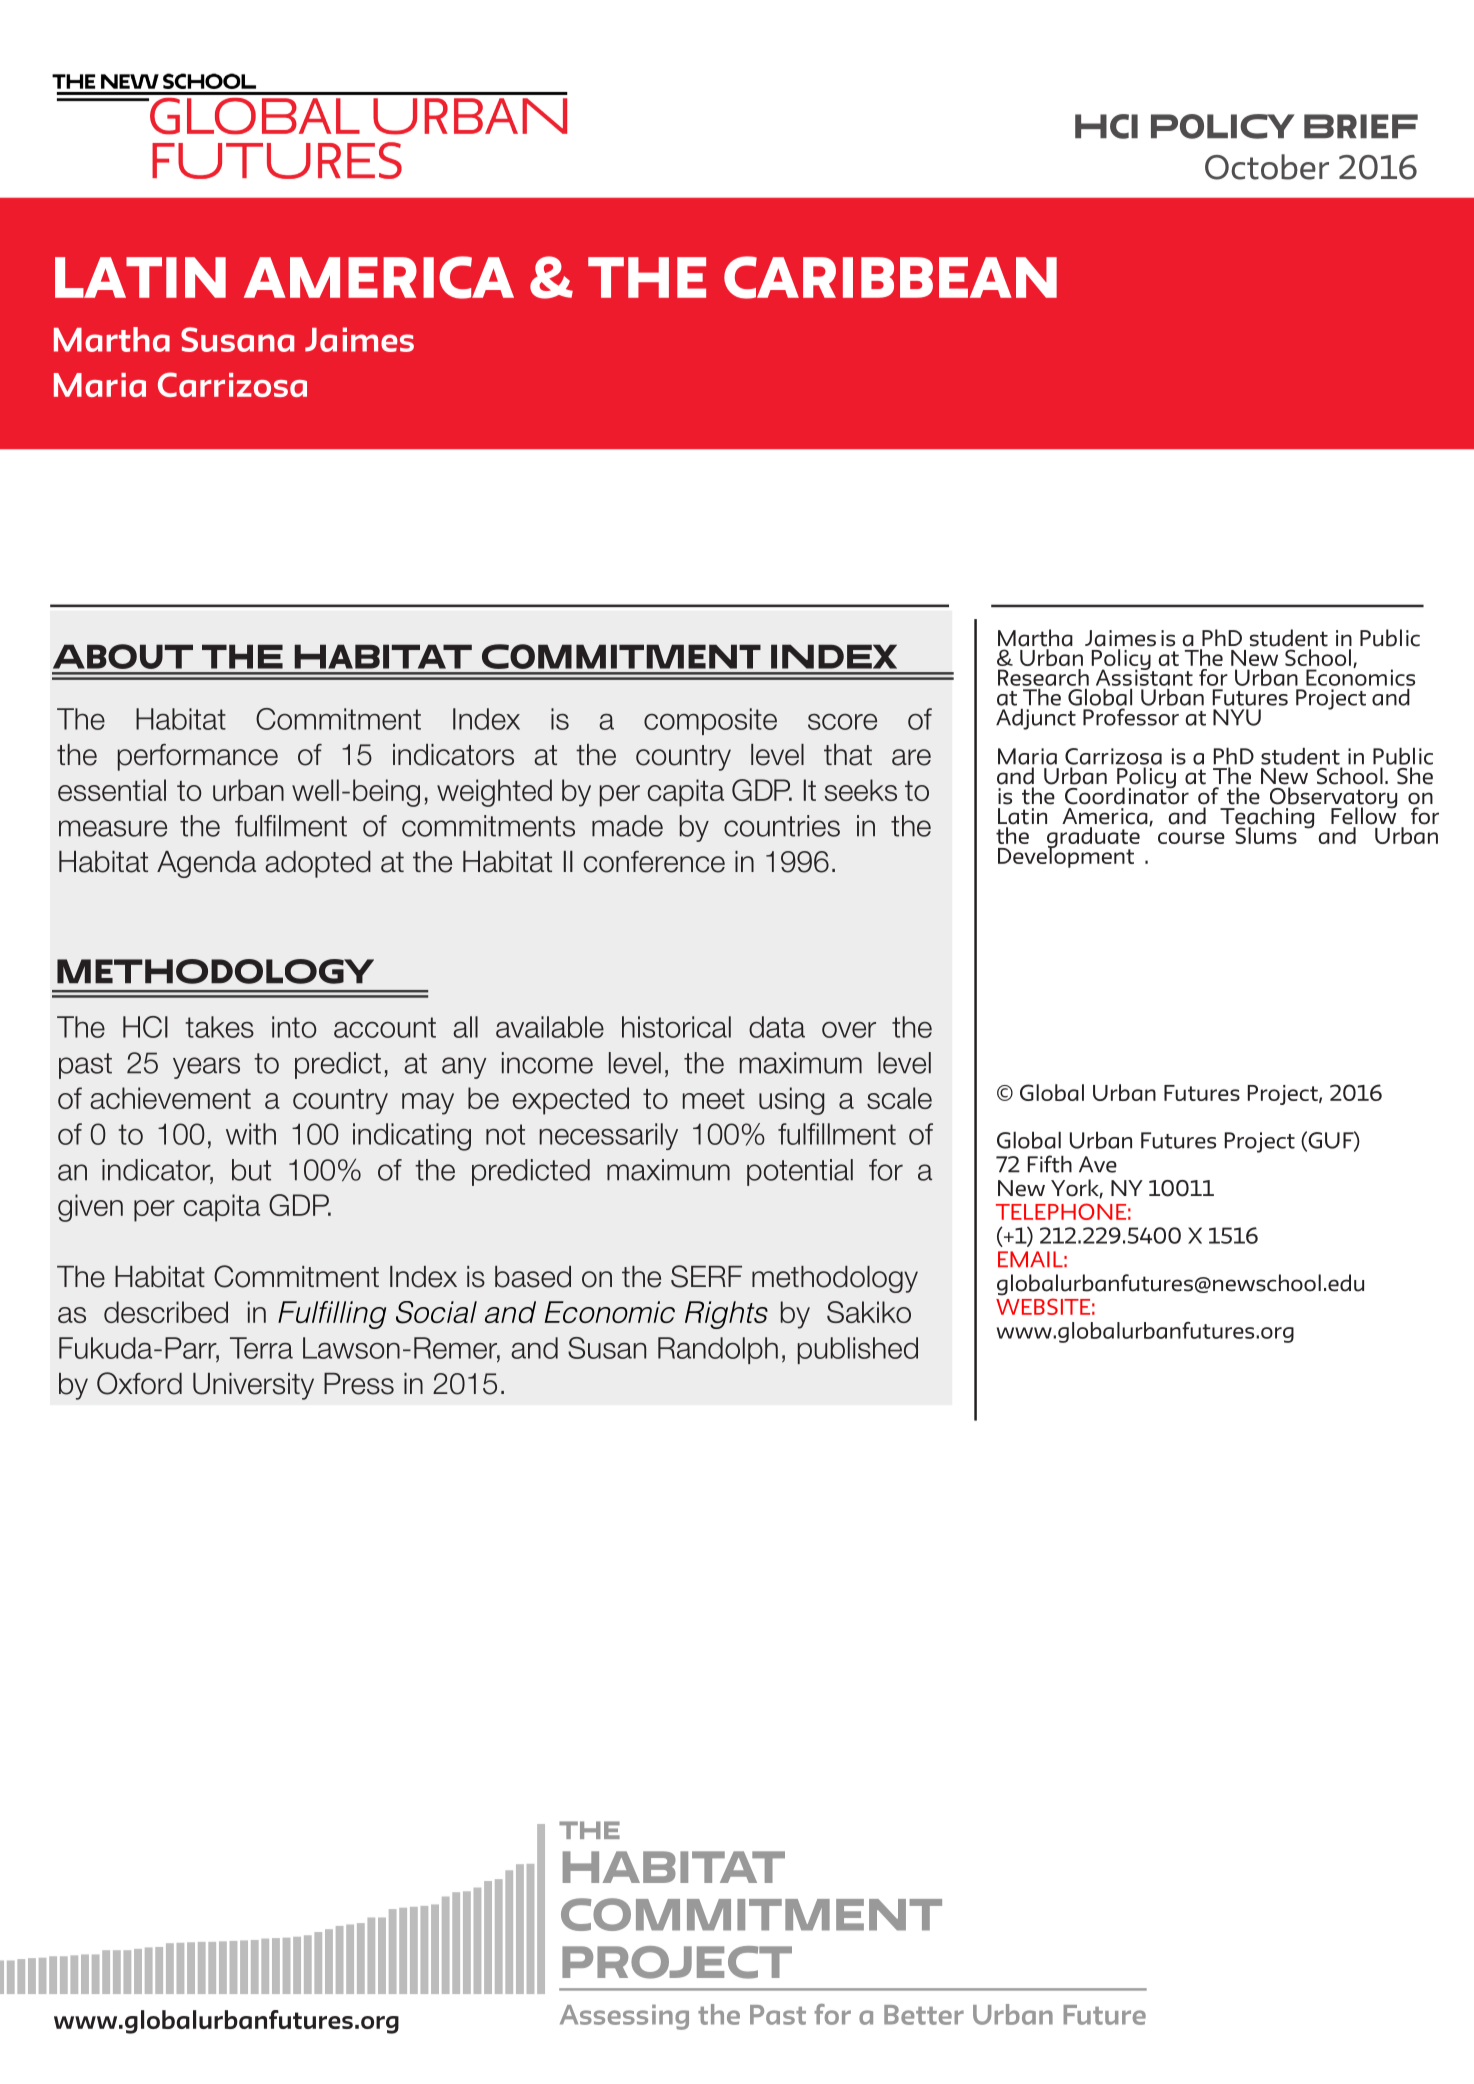  I want to click on Brief, so click(1361, 126).
